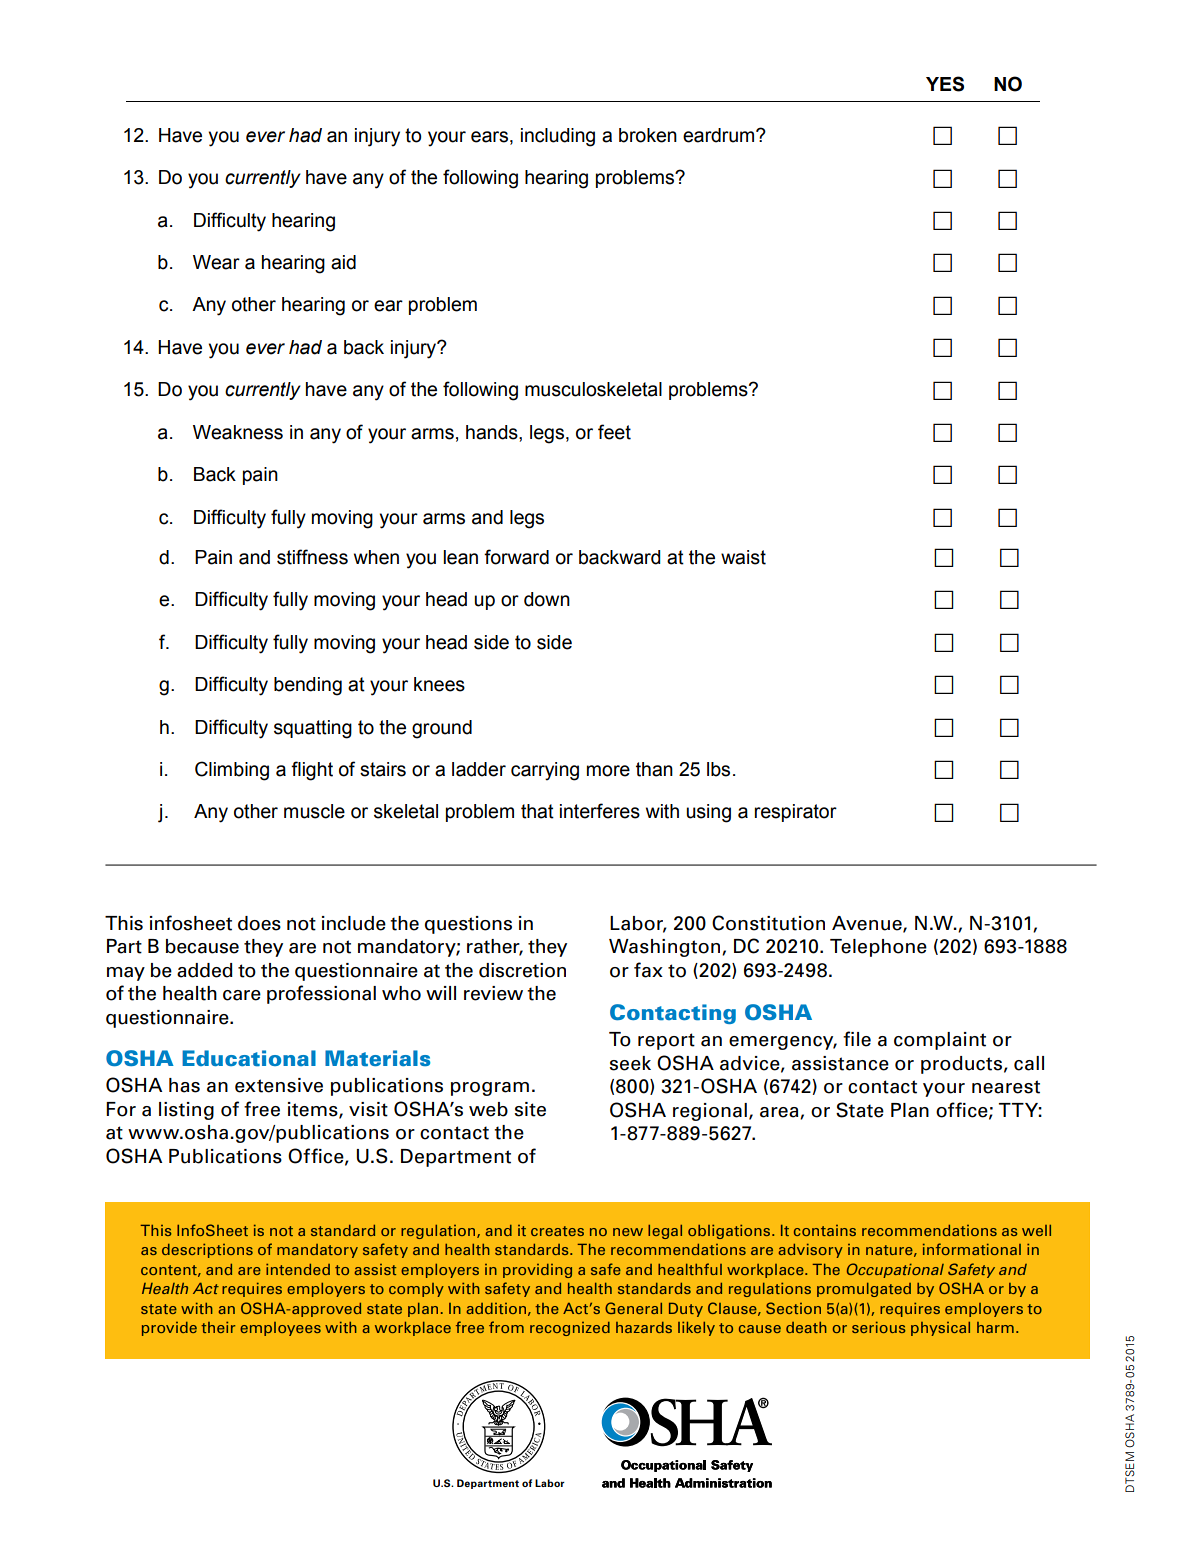 This screenshot has width=1195, height=1547. Describe the element at coordinates (720, 135) in the screenshot. I see `eardrum` at that location.
